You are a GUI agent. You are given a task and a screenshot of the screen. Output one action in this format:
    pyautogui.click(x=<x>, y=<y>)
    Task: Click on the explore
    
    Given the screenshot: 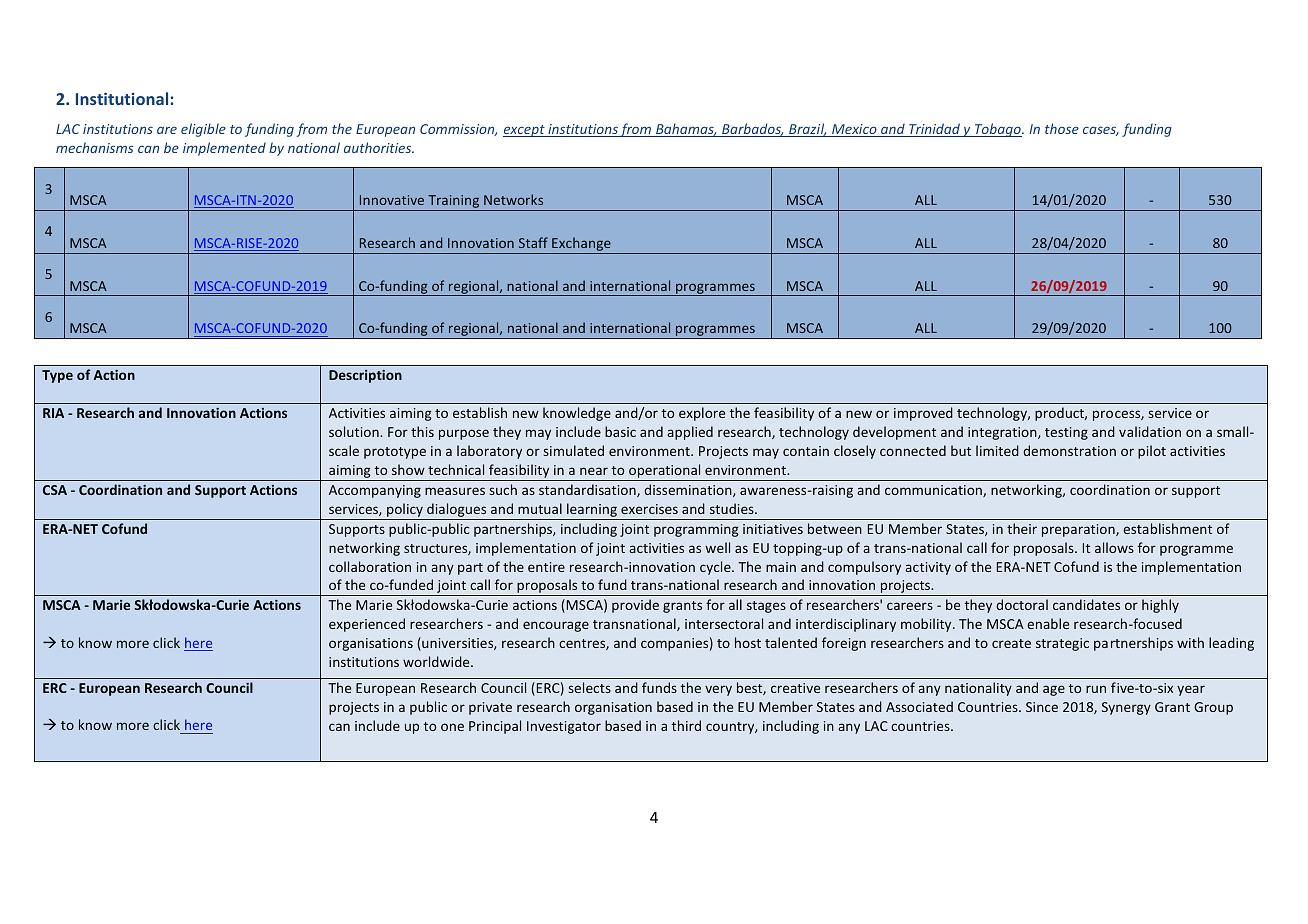 What is the action you would take?
    pyautogui.click(x=702, y=414)
